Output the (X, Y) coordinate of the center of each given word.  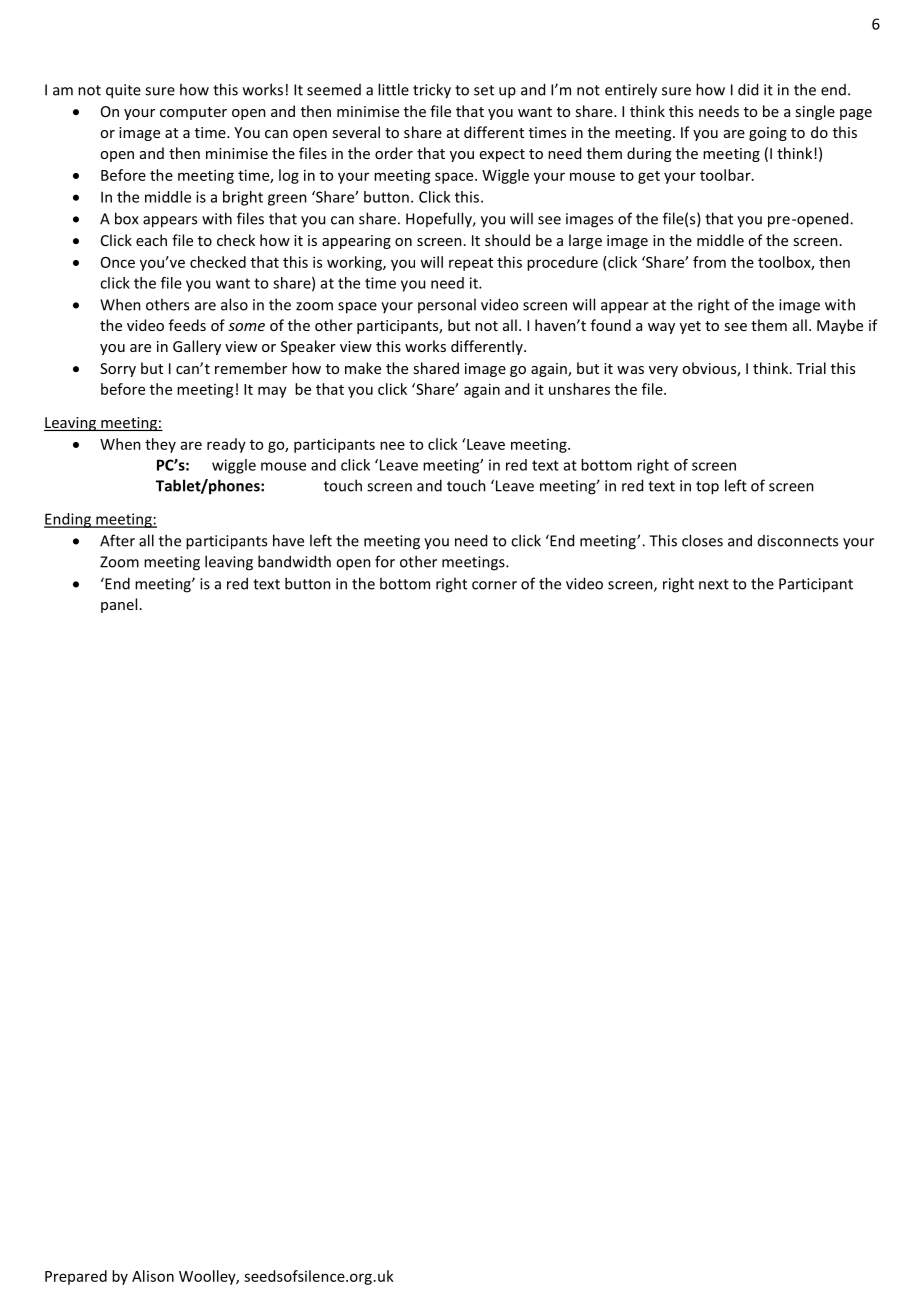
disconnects (798, 541)
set (484, 90)
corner (494, 585)
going (768, 134)
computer (193, 113)
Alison (153, 1276)
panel (119, 605)
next (714, 584)
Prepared (76, 1277)
